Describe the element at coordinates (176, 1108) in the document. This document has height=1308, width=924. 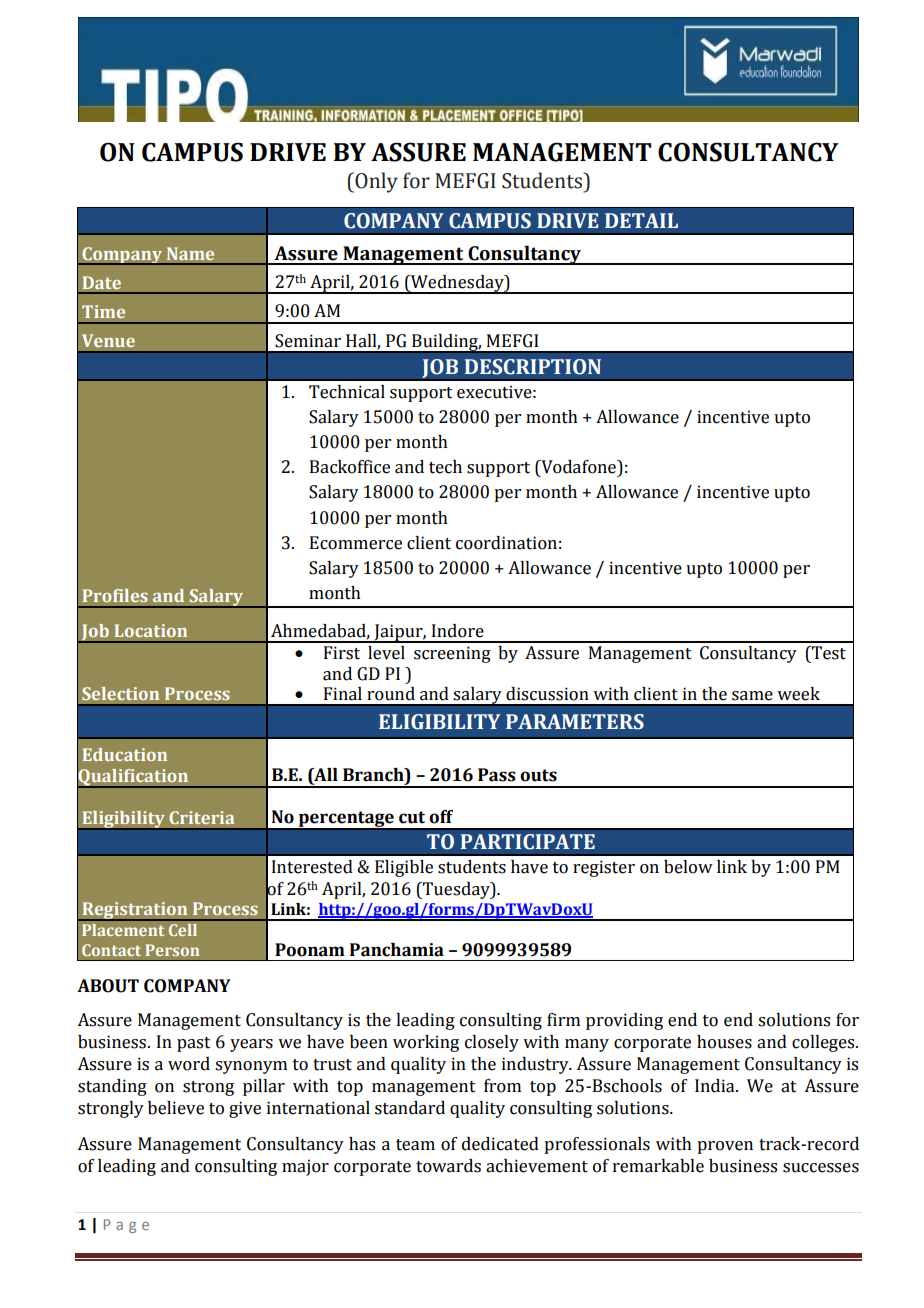
I see `believe` at that location.
